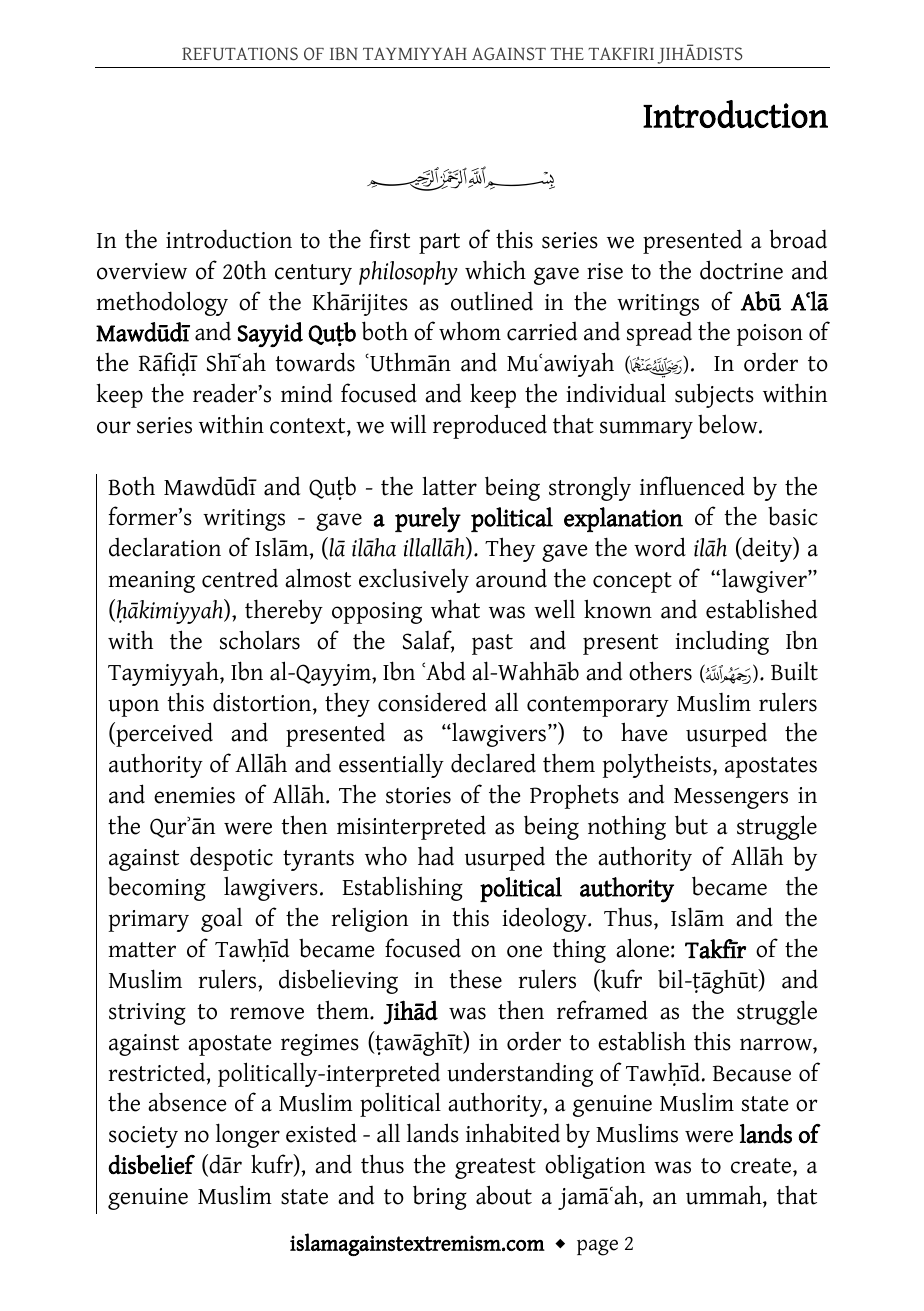 The height and width of the screenshot is (1311, 924). What do you see at coordinates (656, 765) in the screenshot?
I see `polytheists` at bounding box center [656, 765].
